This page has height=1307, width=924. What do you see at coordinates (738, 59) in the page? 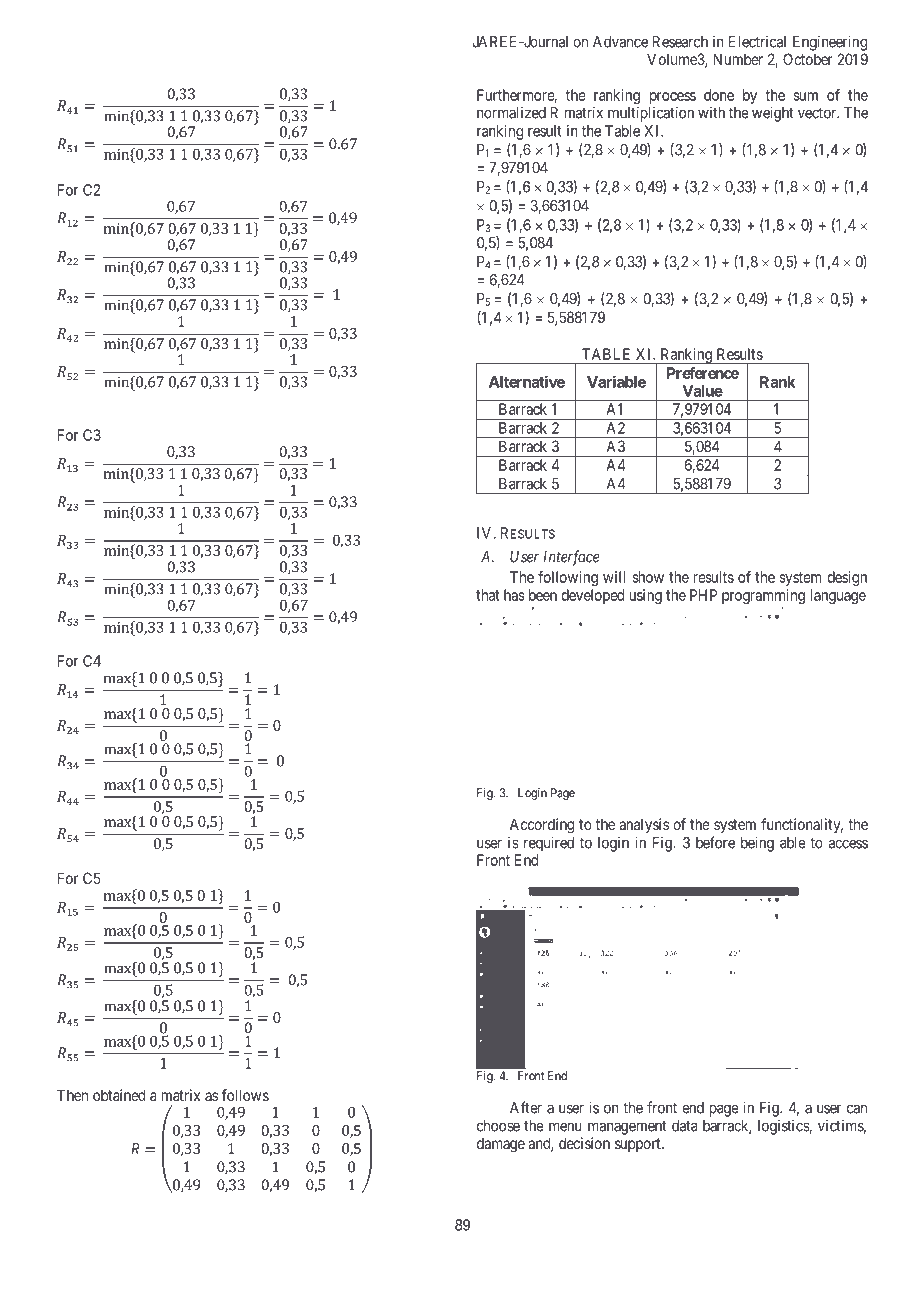
I see `Number` at bounding box center [738, 59].
